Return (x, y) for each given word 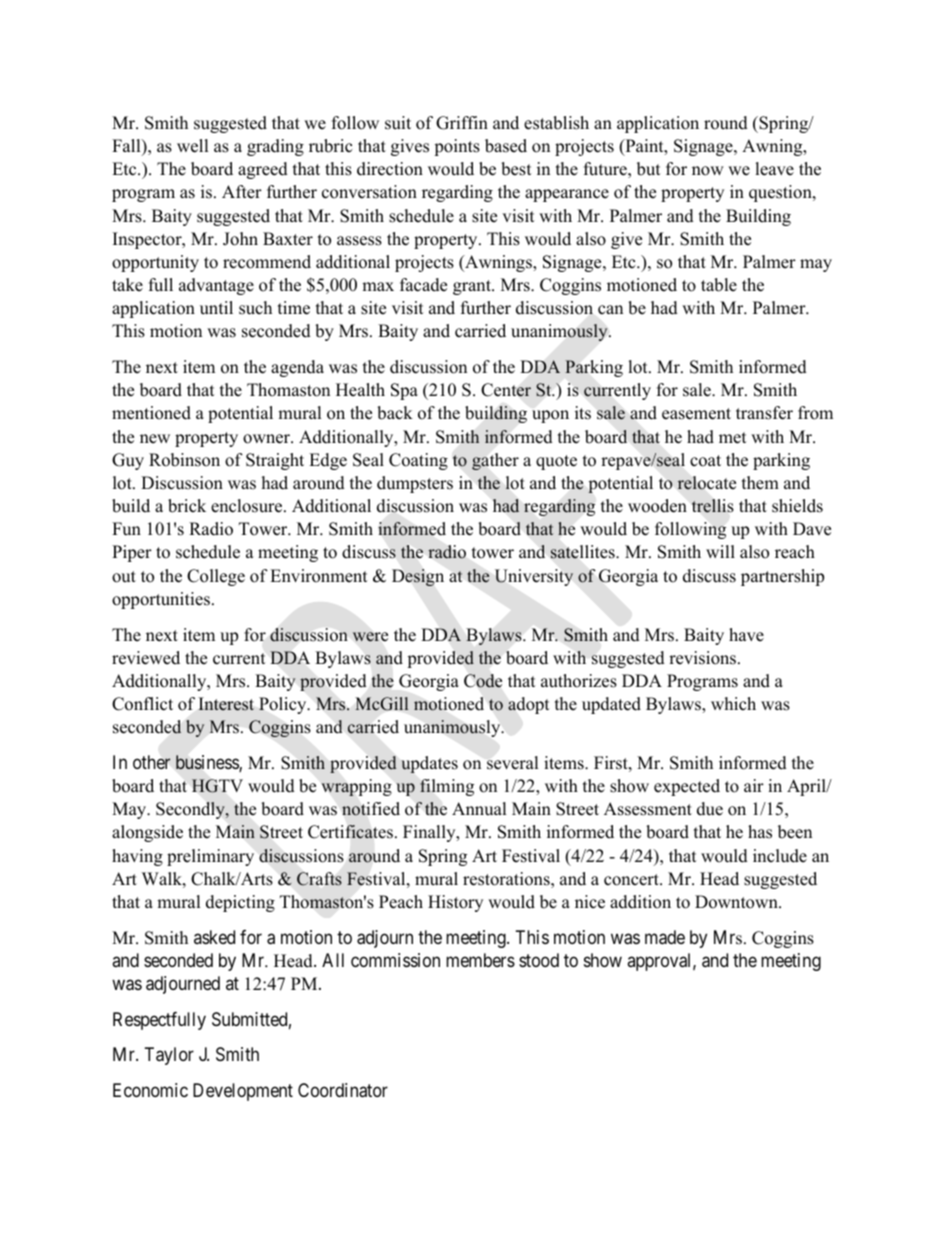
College (216, 577)
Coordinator (343, 1090)
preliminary (210, 857)
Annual (479, 809)
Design (418, 577)
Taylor (169, 1056)
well (193, 146)
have (746, 635)
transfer (764, 413)
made (665, 937)
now (708, 171)
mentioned (151, 413)
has (760, 832)
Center (506, 390)
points (457, 147)
